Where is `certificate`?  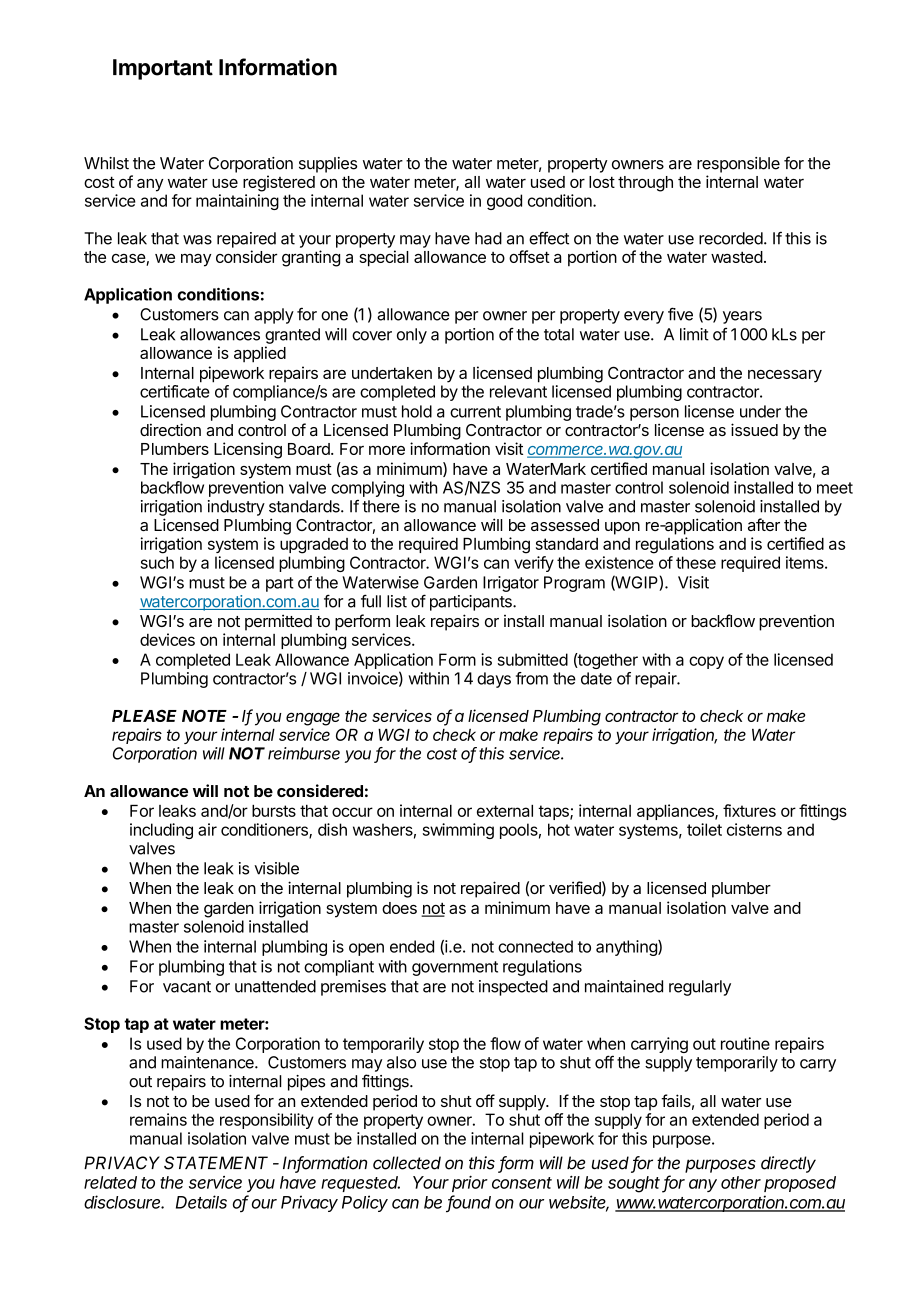 certificate is located at coordinates (175, 391).
